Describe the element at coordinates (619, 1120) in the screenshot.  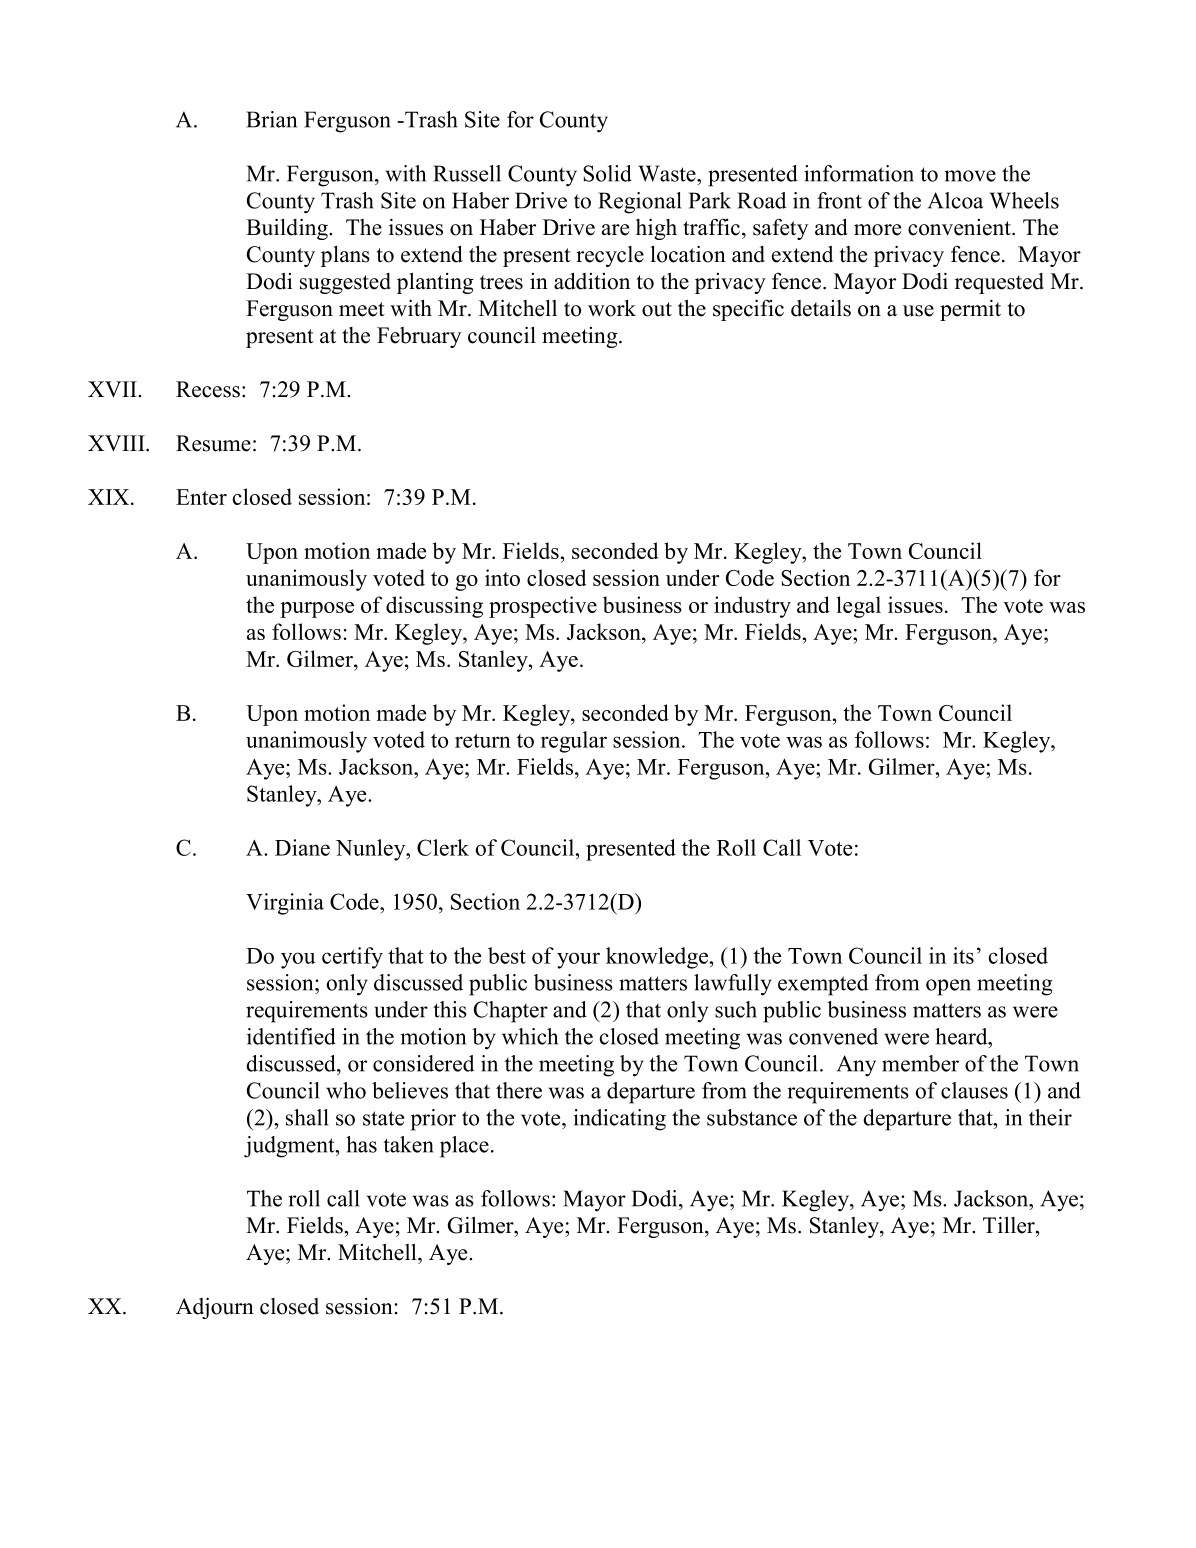
I see `indicating` at that location.
